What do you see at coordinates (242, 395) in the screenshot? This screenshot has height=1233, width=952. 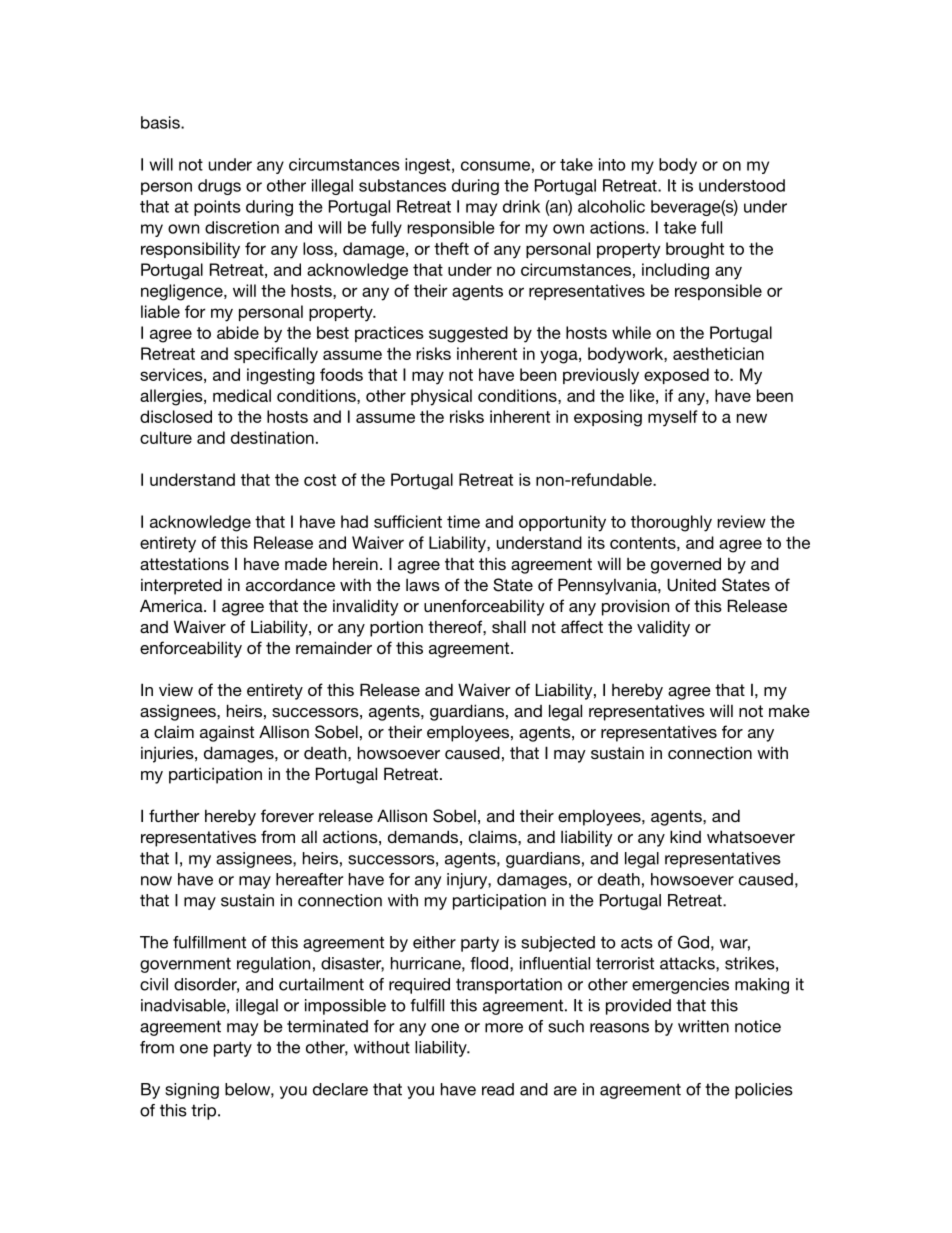 I see `medical` at bounding box center [242, 395].
